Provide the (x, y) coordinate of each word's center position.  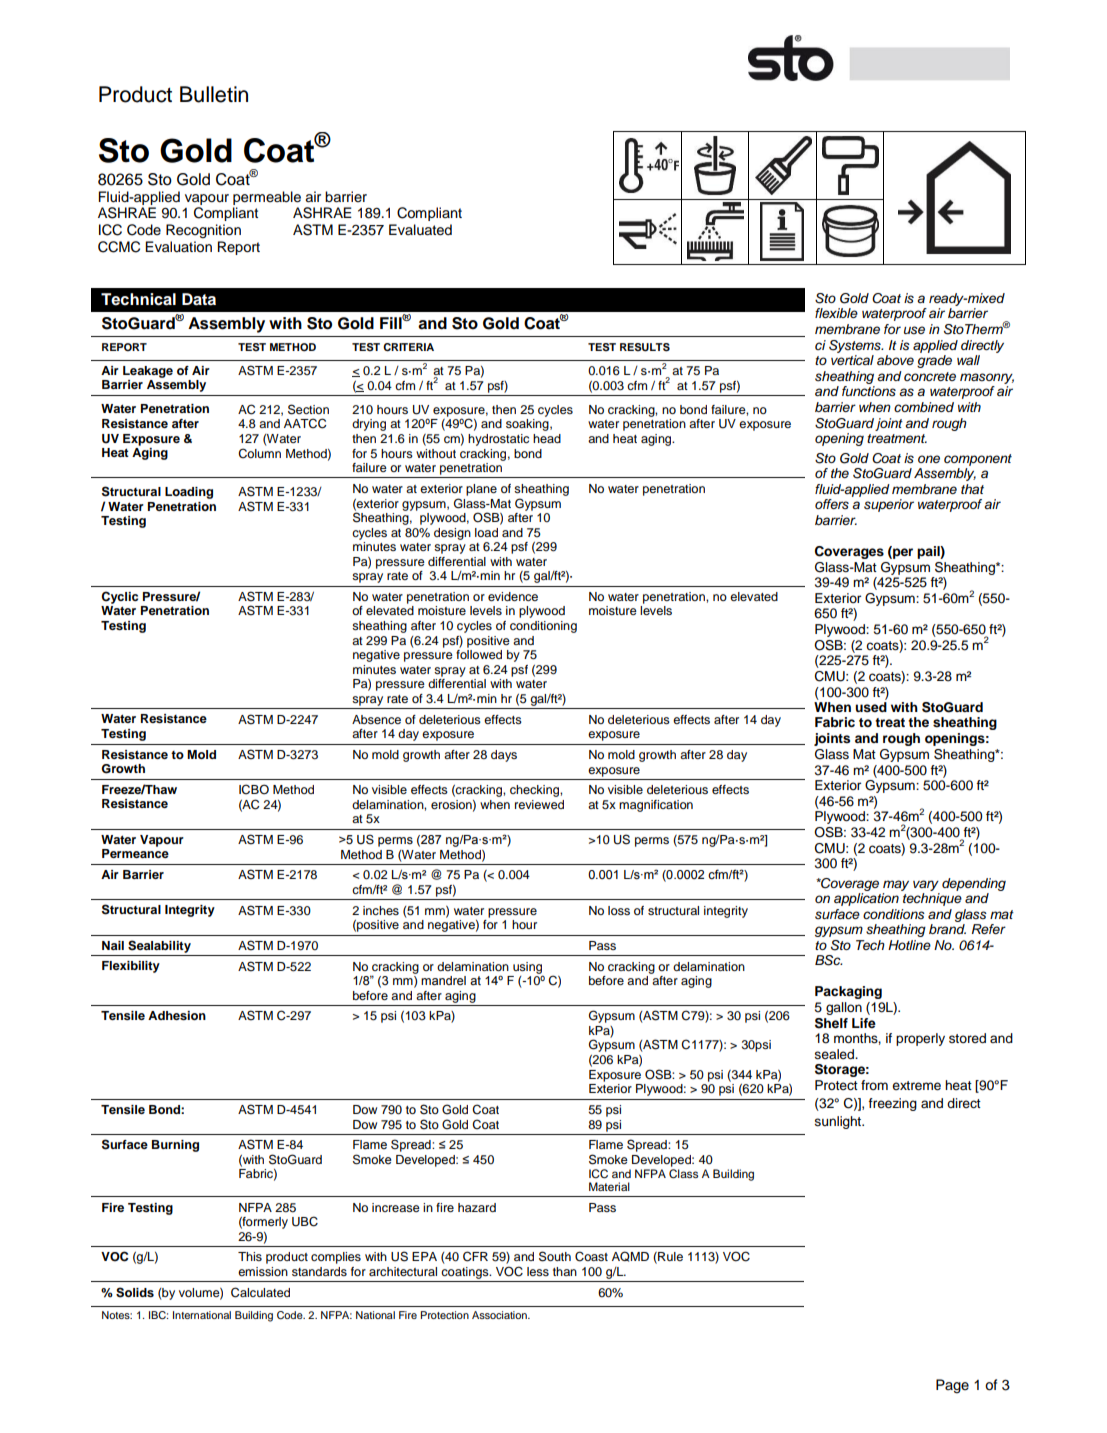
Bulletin (214, 94)
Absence (376, 719)
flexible (836, 313)
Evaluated (420, 230)
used (871, 707)
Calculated (260, 1292)
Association (500, 1315)
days (504, 756)
